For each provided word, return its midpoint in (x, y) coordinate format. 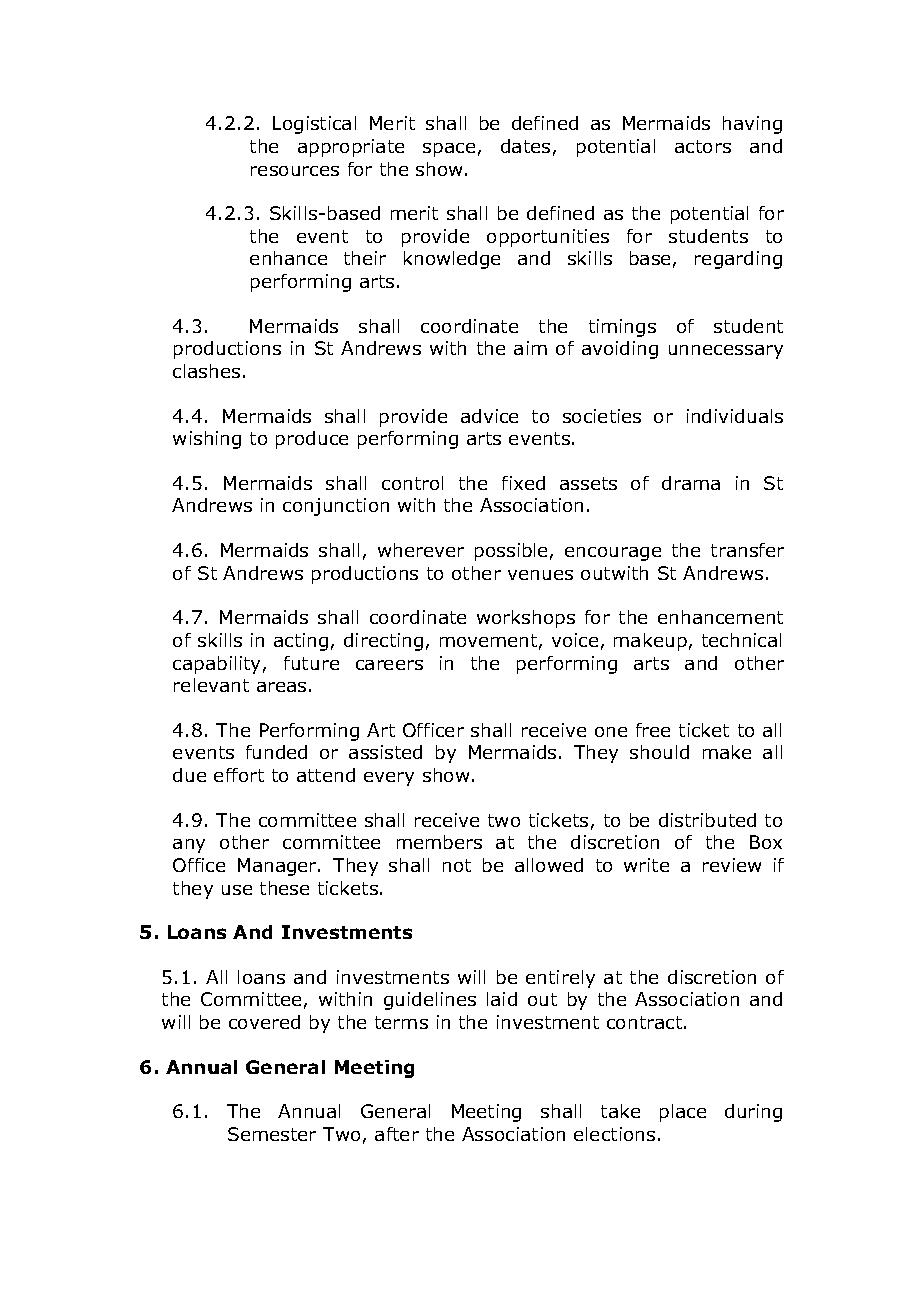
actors (703, 146)
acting (301, 642)
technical (741, 640)
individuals (735, 416)
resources (295, 171)
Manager (278, 867)
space (449, 150)
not (457, 865)
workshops (526, 619)
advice (489, 416)
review (732, 865)
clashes (206, 371)
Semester (272, 1134)
